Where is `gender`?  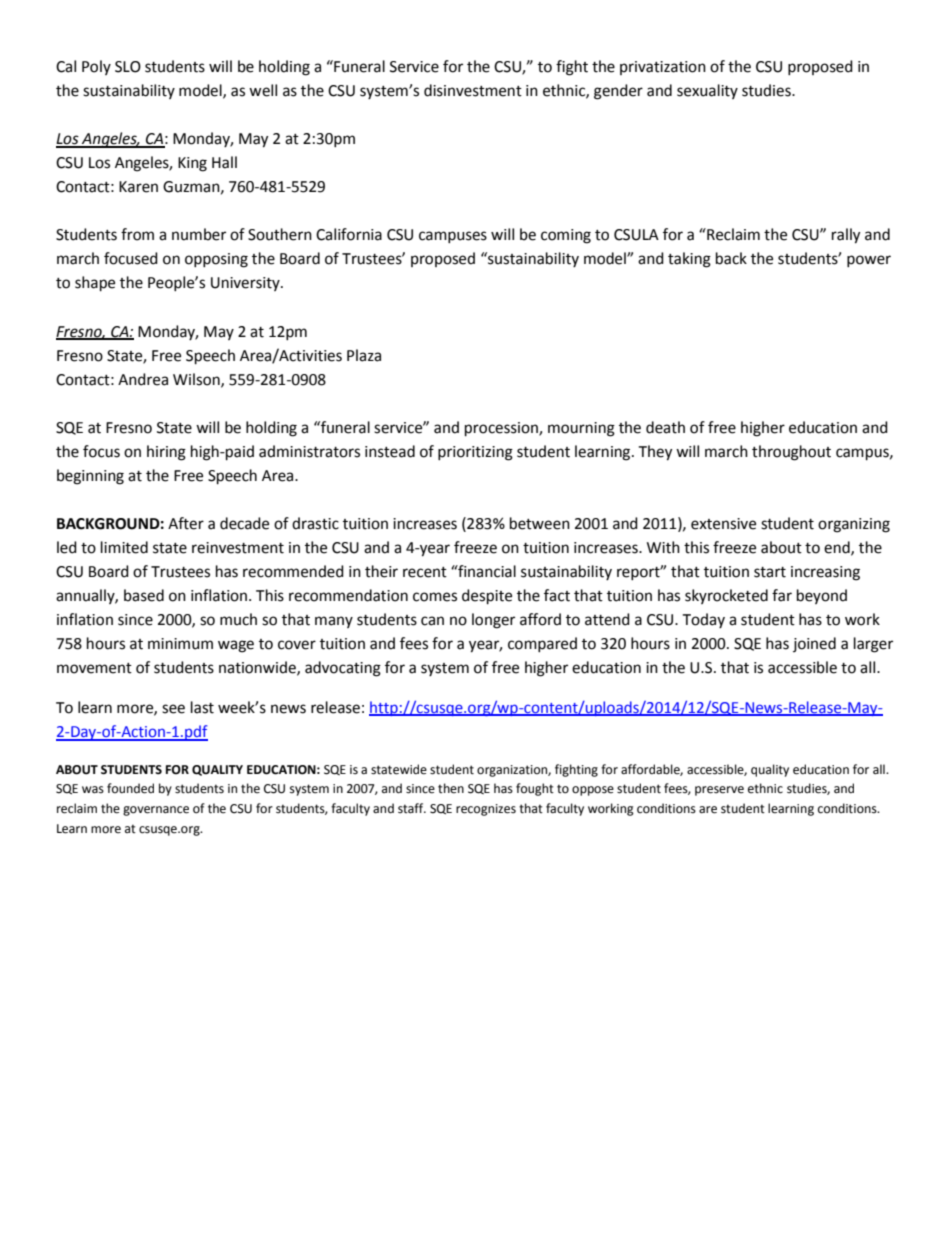 gender is located at coordinates (618, 92).
